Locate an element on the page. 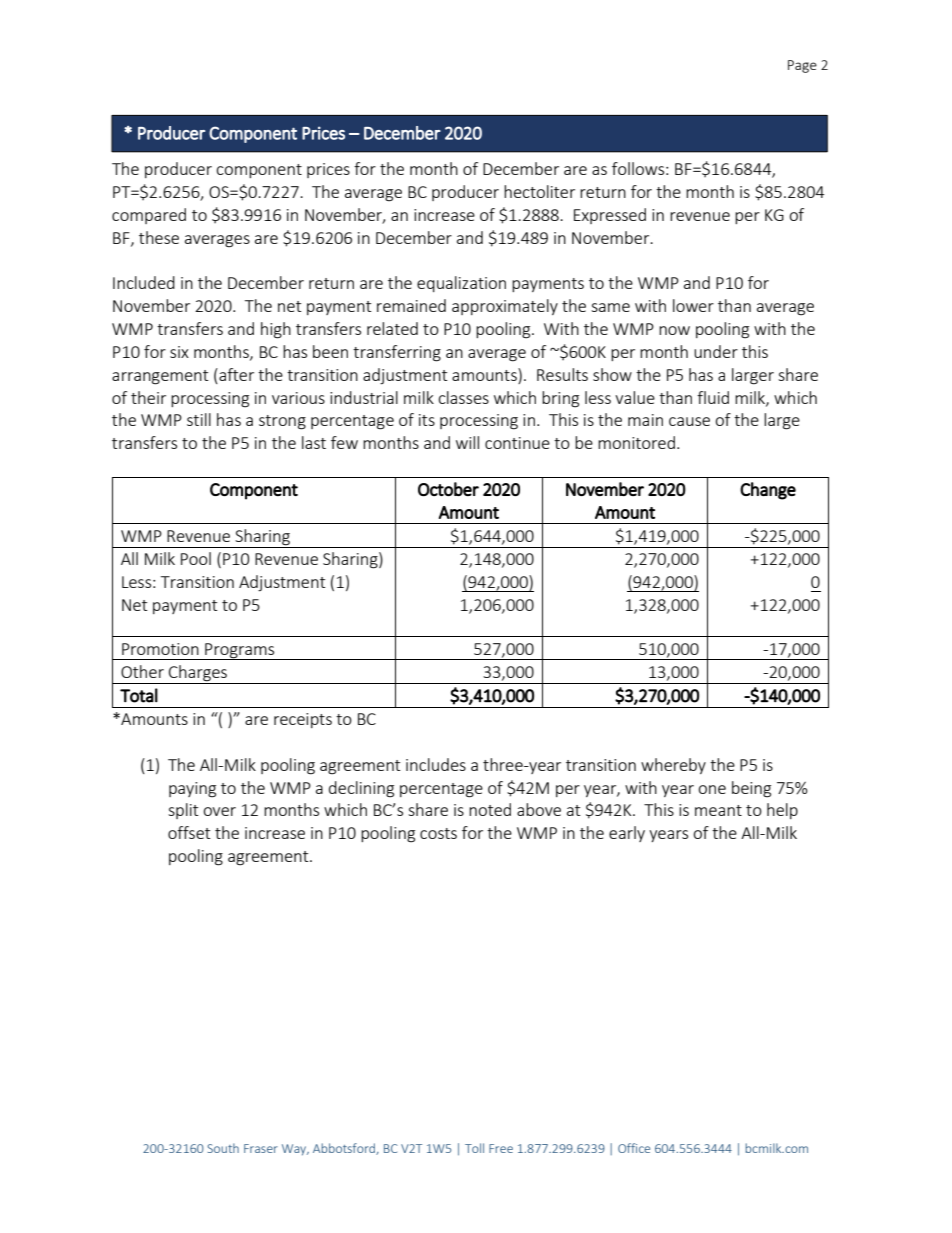 The image size is (952, 1233). South is located at coordinates (223, 1148).
